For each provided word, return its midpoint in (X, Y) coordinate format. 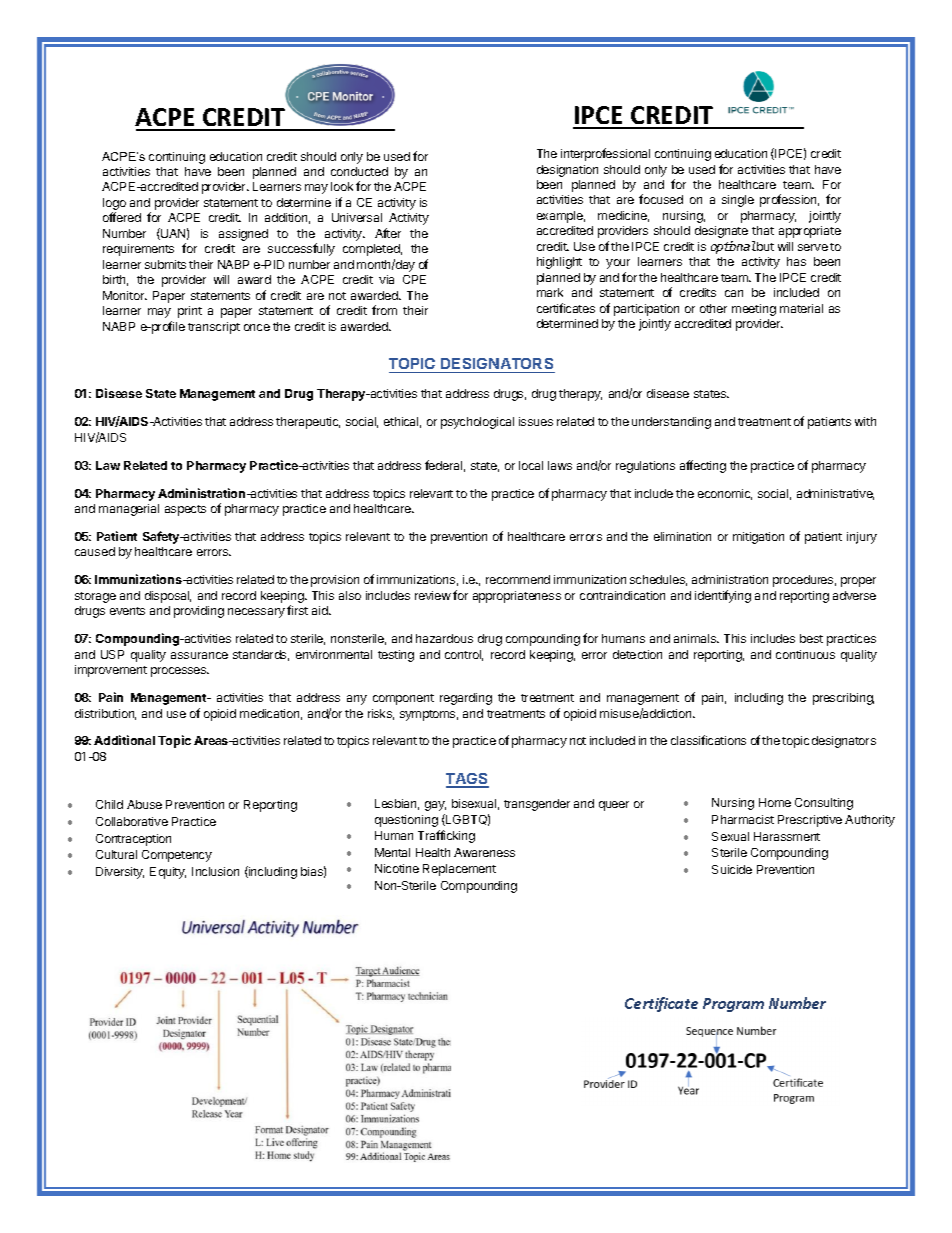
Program (733, 1005)
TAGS (467, 780)
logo (114, 205)
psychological (477, 423)
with (865, 421)
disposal (168, 597)
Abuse (144, 804)
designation (567, 171)
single (738, 201)
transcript (214, 328)
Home (775, 802)
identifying (723, 596)
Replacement (459, 870)
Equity (168, 873)
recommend (518, 579)
